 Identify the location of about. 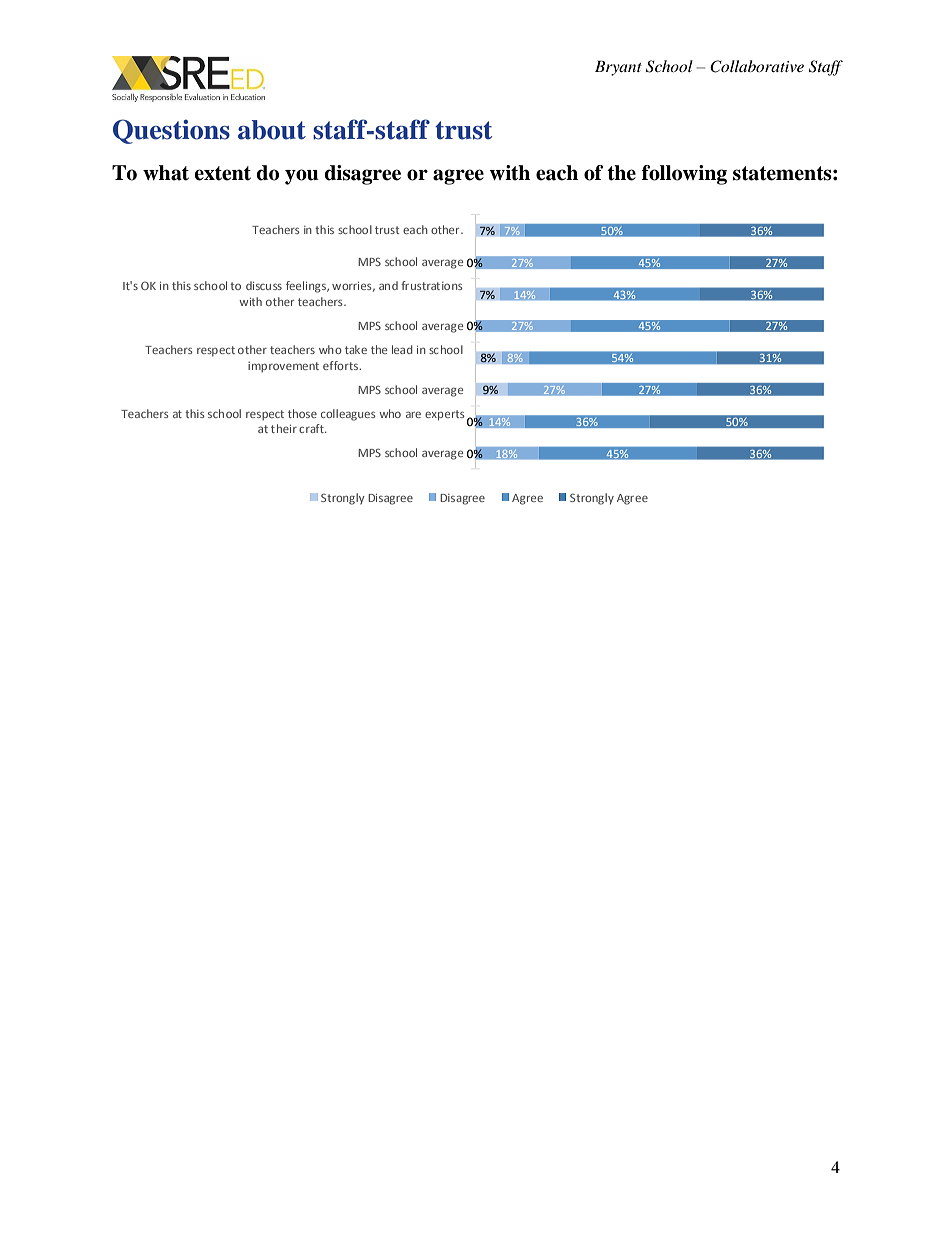
(272, 130).
